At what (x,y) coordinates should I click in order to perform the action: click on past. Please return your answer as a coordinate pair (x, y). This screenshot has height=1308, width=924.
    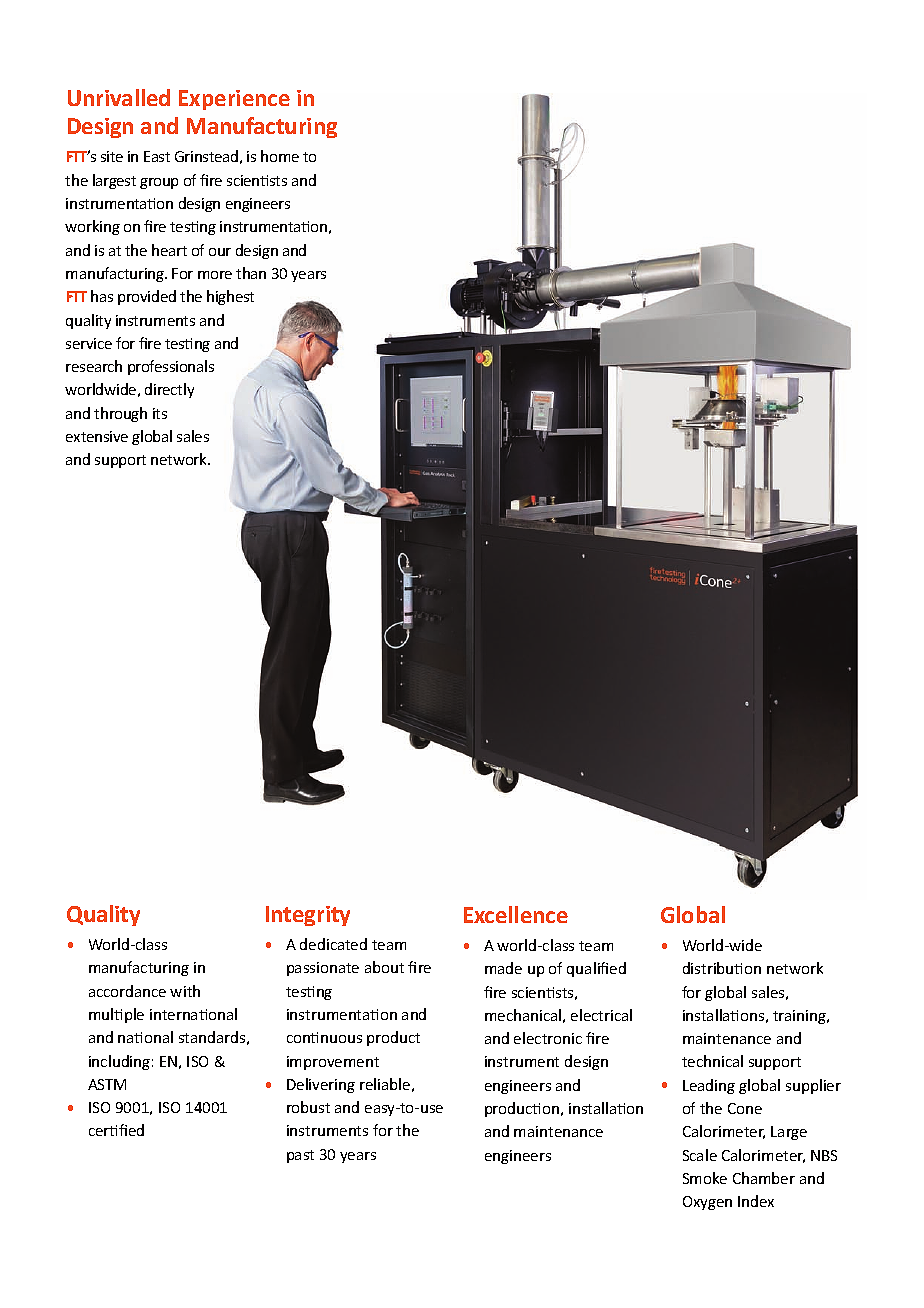
    Looking at the image, I should click on (300, 1156).
